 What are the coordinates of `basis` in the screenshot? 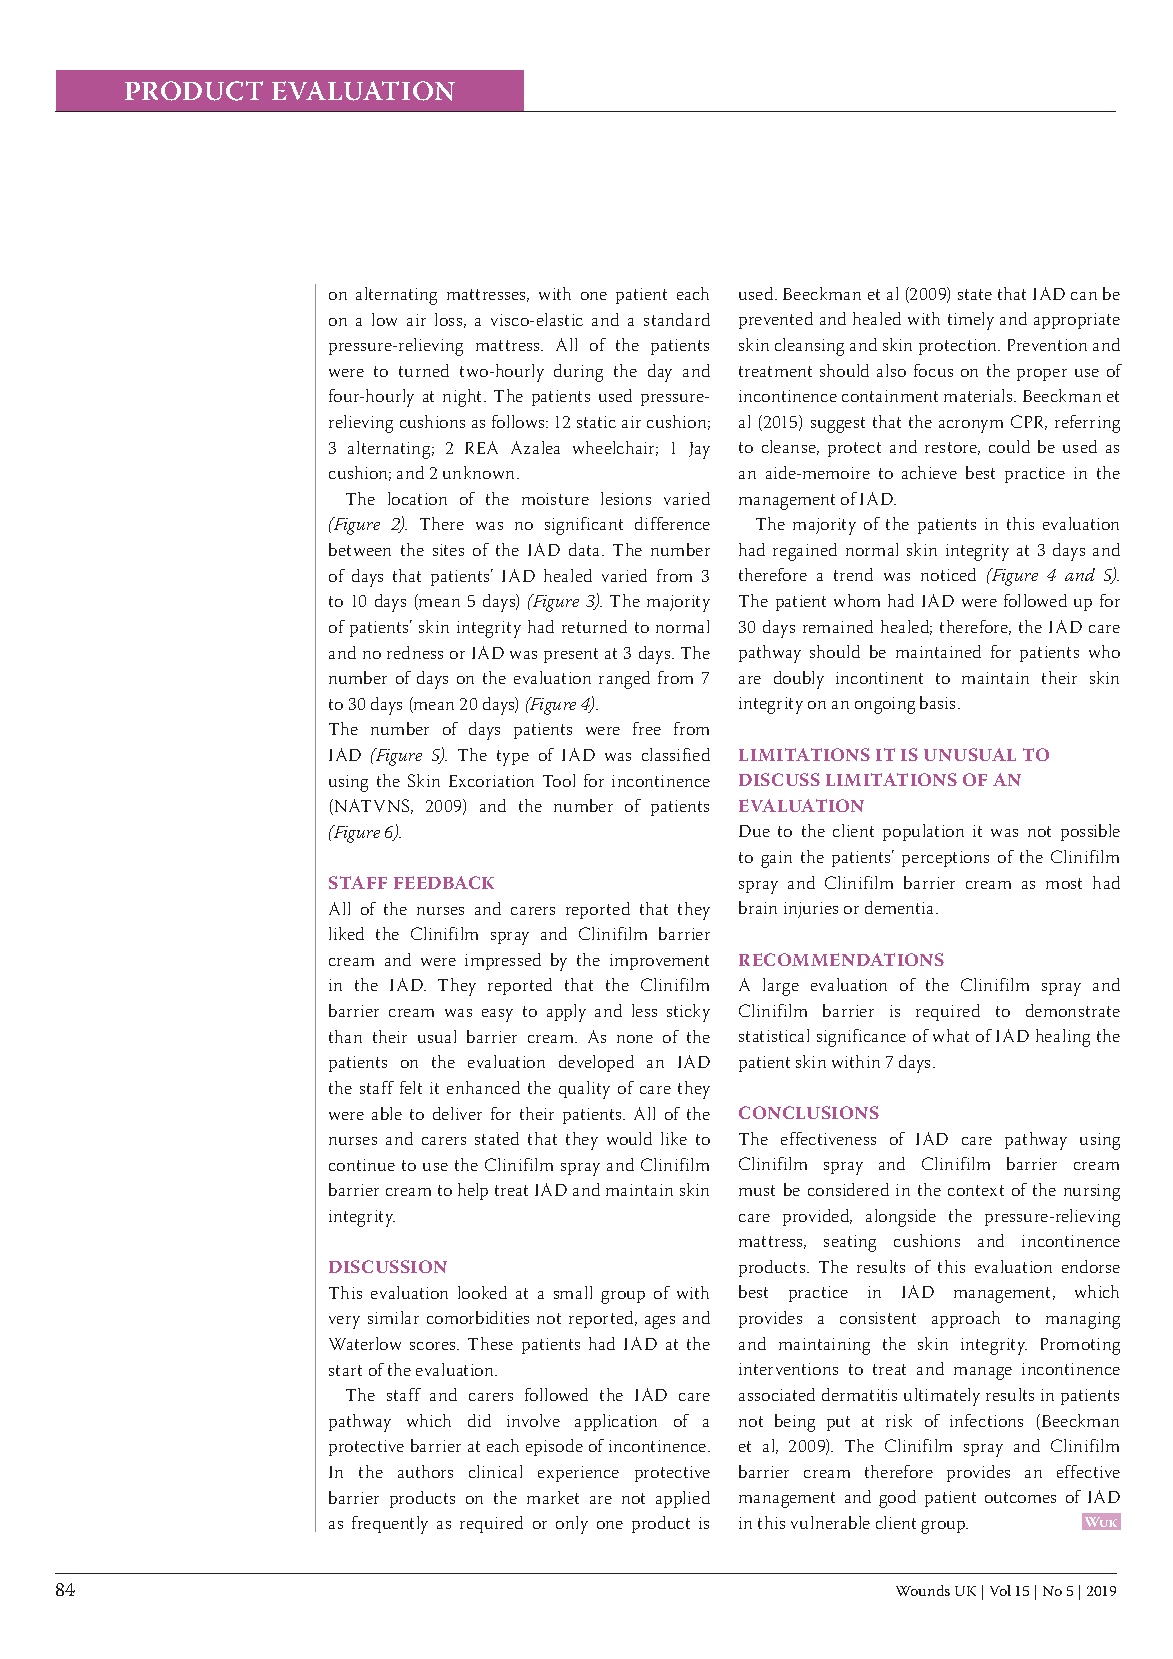 It's located at (939, 702).
